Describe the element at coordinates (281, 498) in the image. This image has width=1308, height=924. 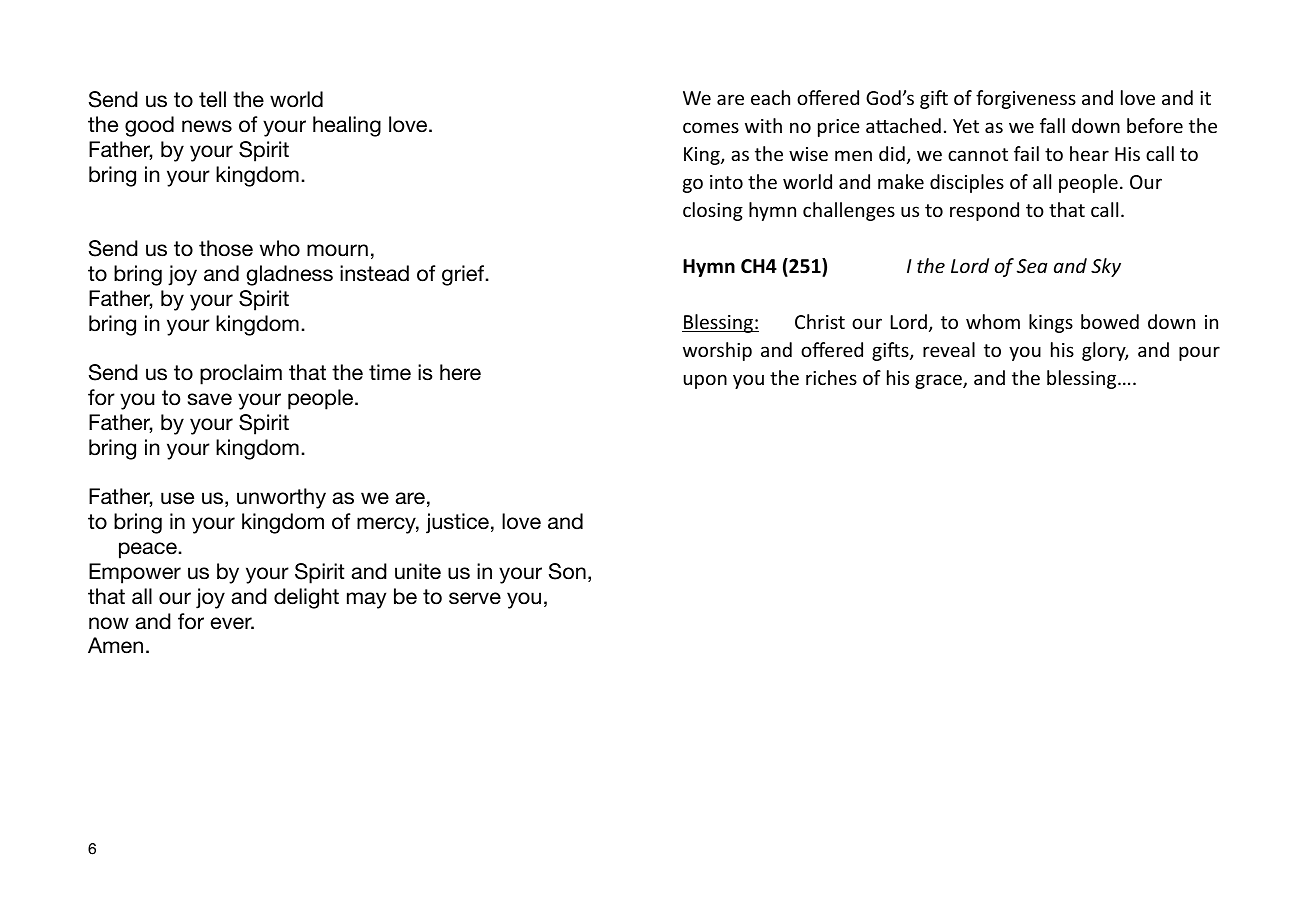
I see `unworthy` at that location.
